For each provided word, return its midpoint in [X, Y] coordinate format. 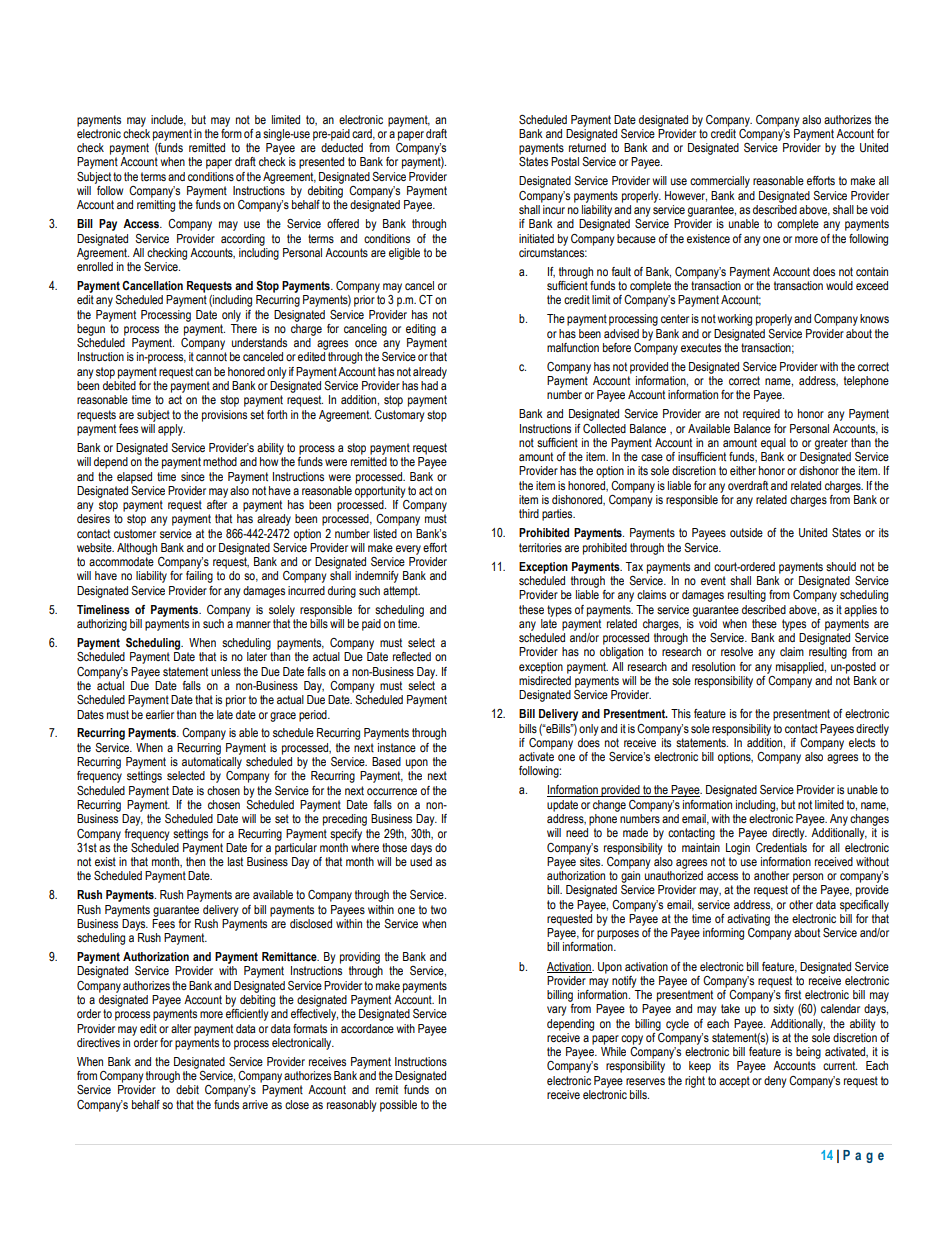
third [529, 513]
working [734, 320]
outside [746, 532]
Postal [565, 161]
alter [181, 1028]
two [439, 909]
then [195, 861]
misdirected [545, 679]
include [168, 120]
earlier [160, 714]
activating [748, 920]
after [217, 504]
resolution [713, 666]
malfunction [573, 347]
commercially [720, 182]
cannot [211, 356]
